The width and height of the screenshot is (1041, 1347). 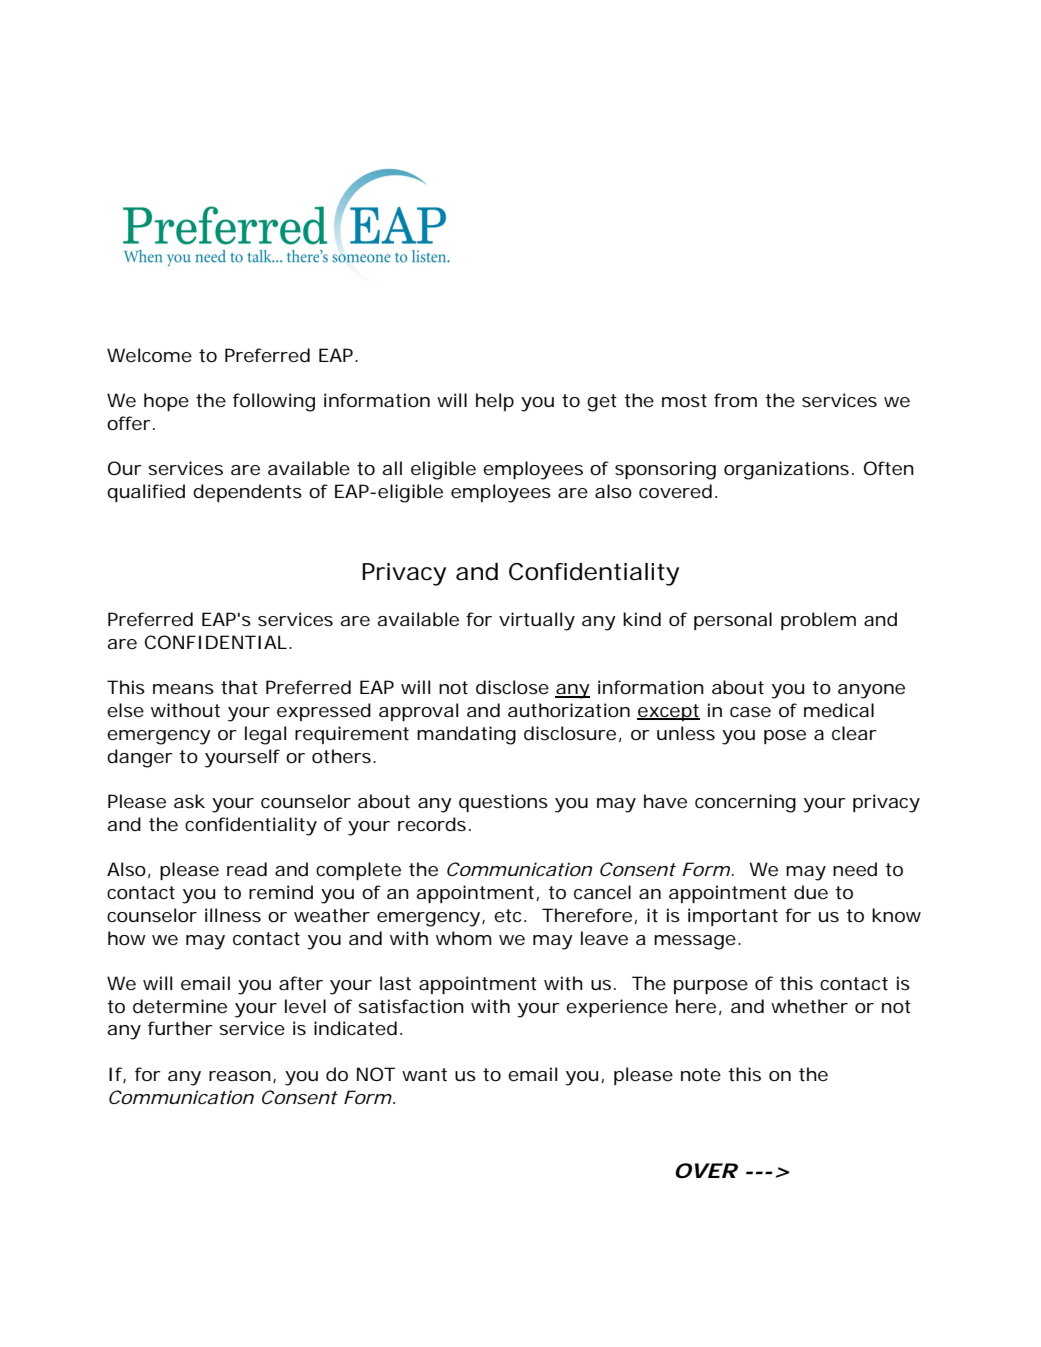 I want to click on medical, so click(x=839, y=710).
